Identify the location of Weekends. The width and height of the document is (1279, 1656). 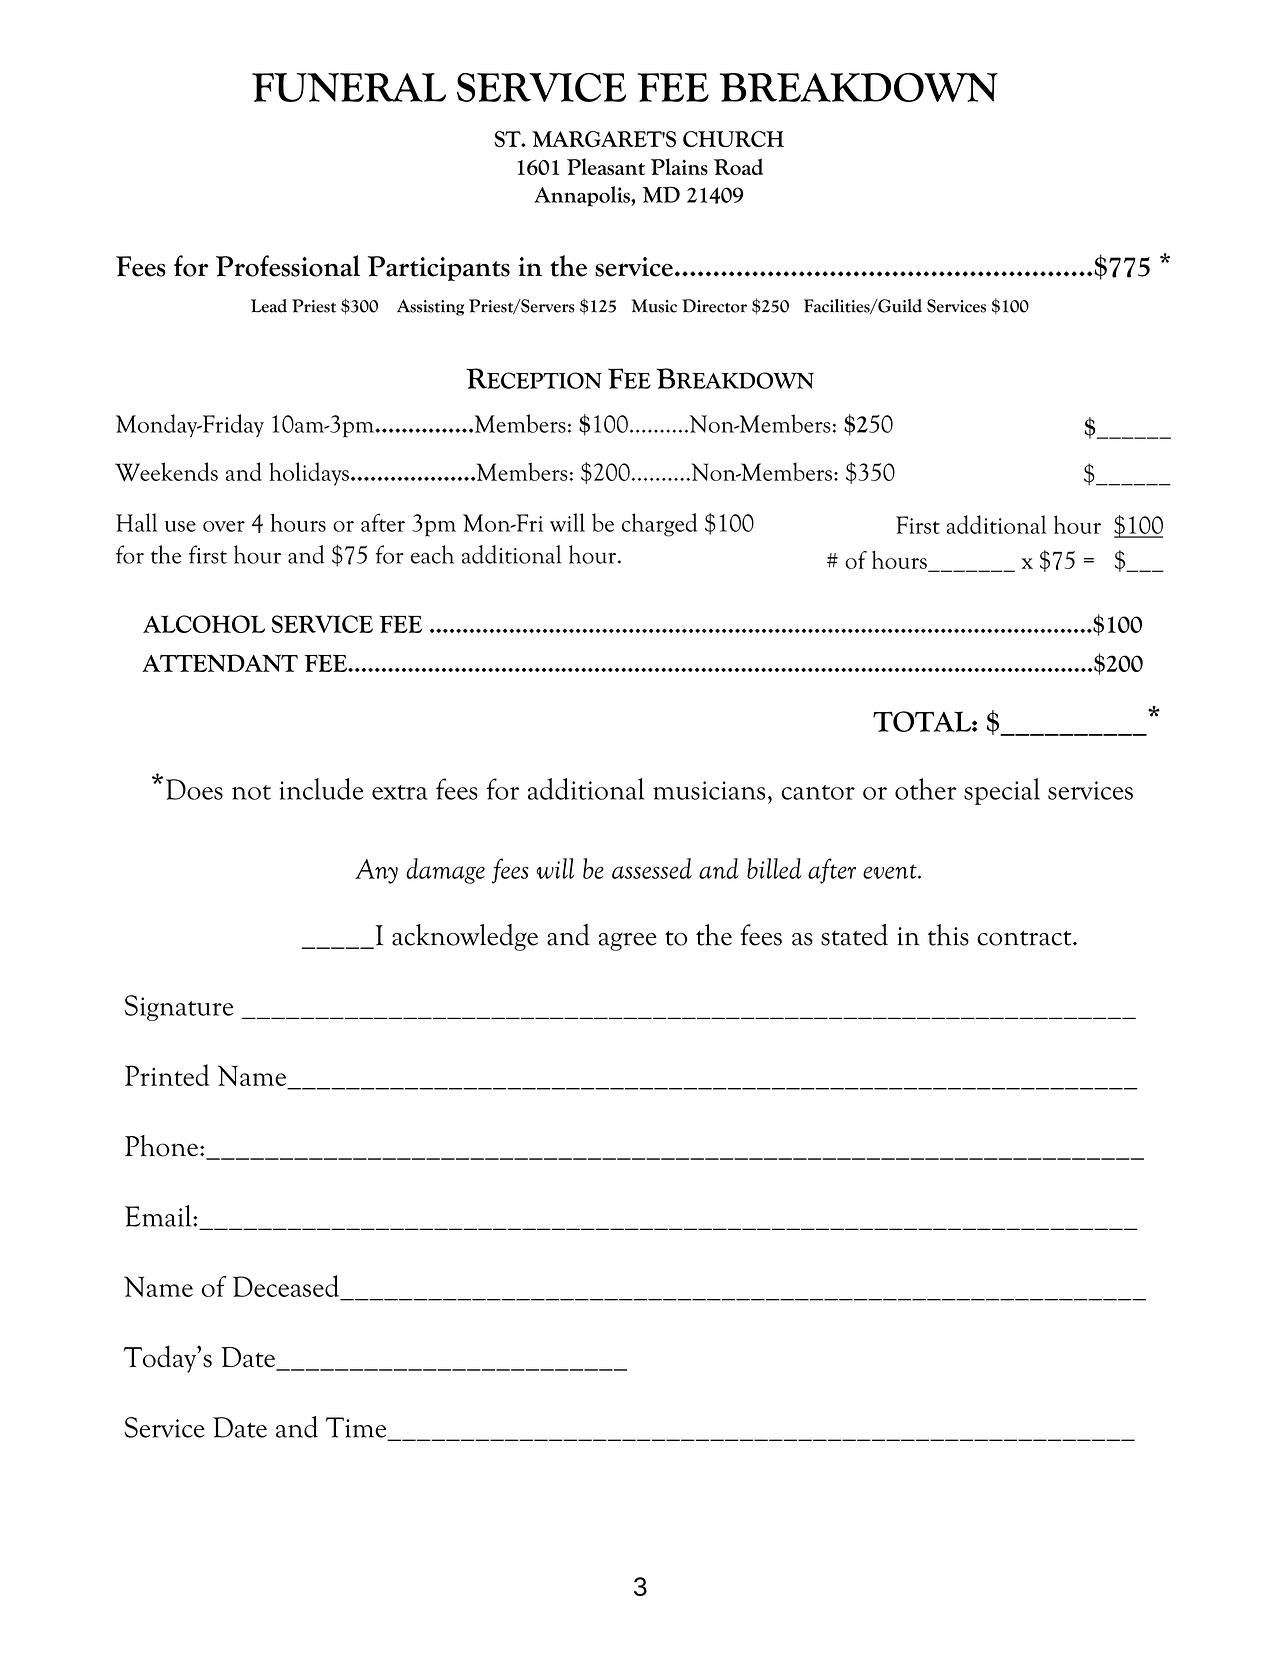
(166, 472).
